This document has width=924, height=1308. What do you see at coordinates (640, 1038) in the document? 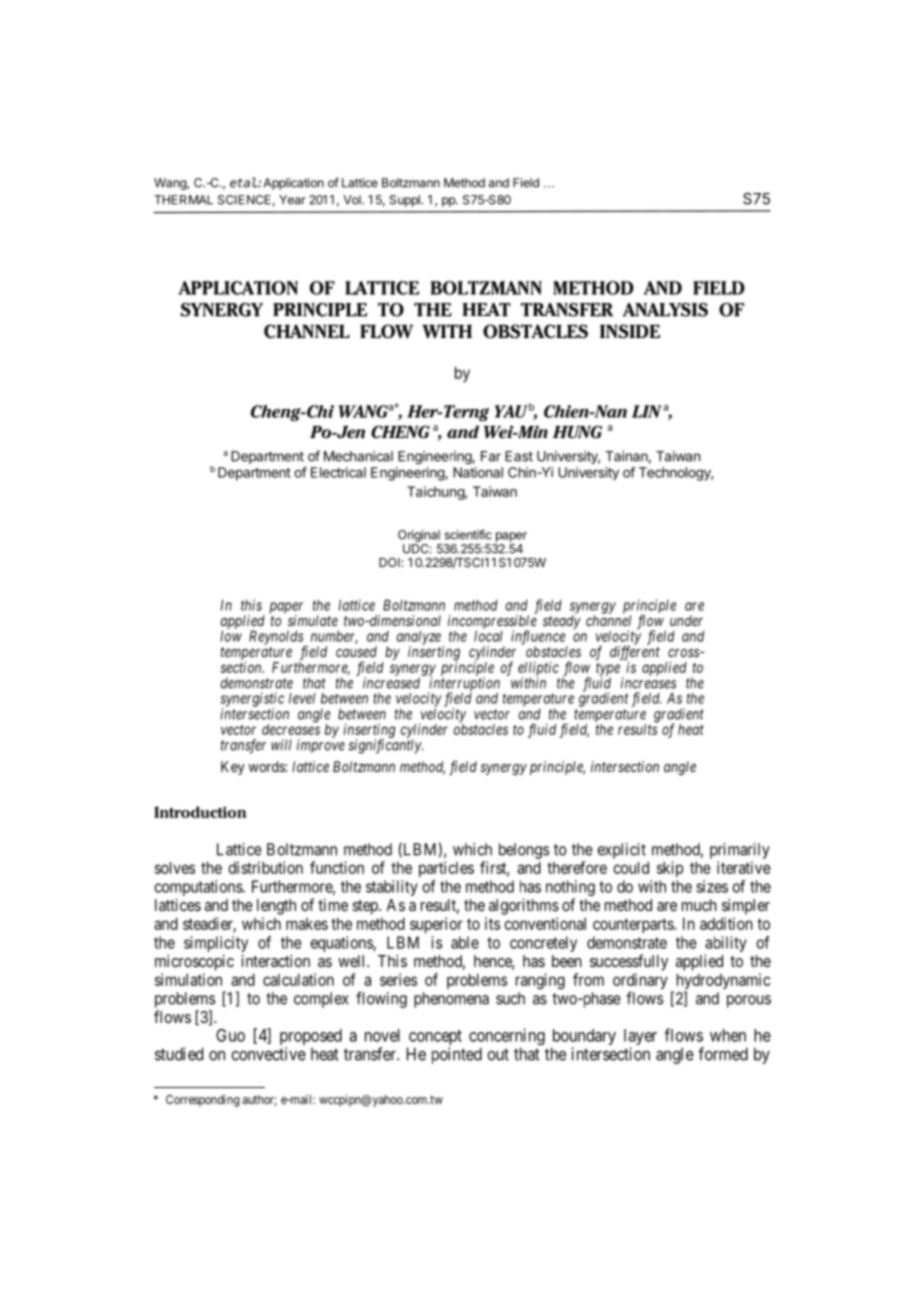
I see `layer` at bounding box center [640, 1038].
